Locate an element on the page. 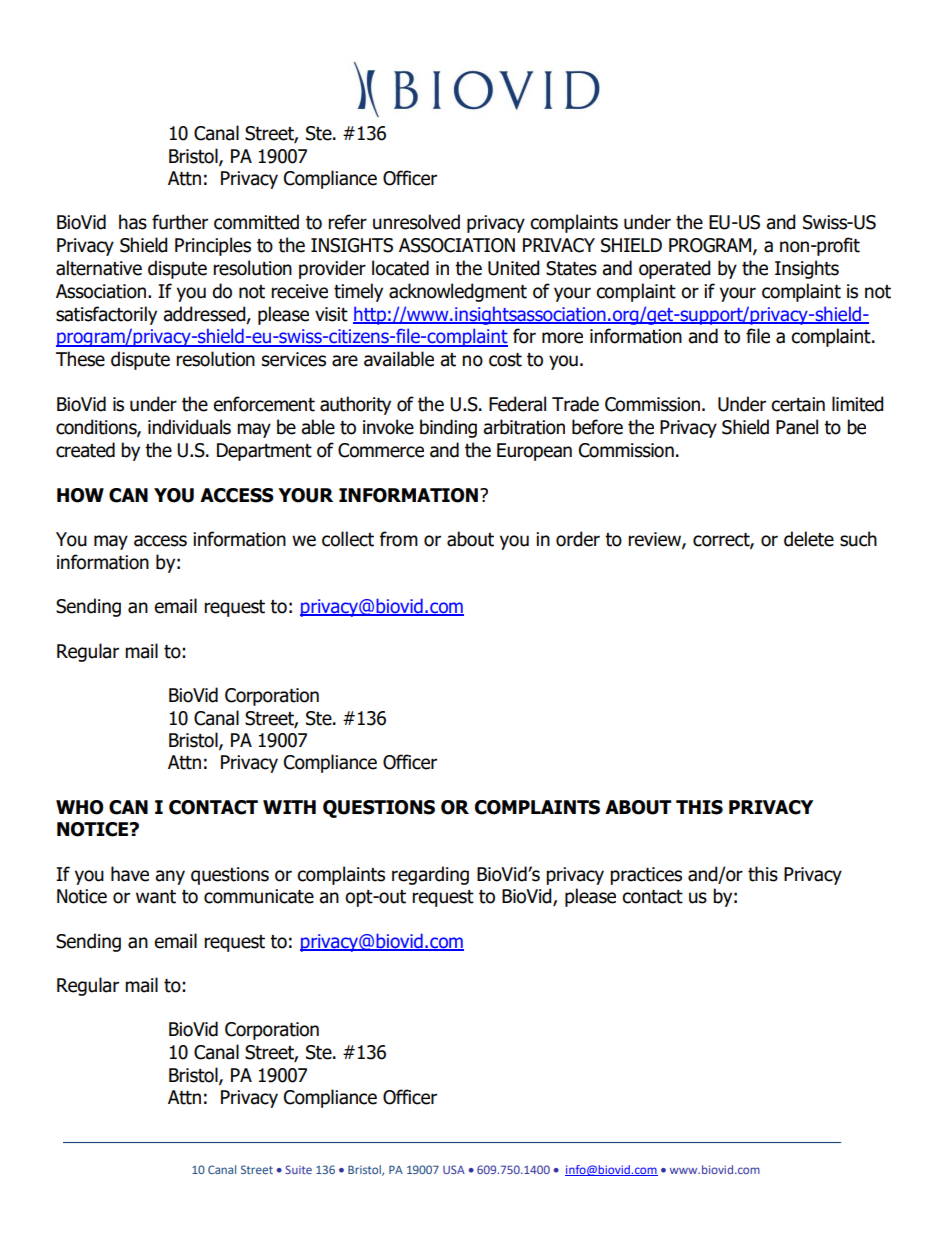 This document has width=952, height=1233. communicate is located at coordinates (259, 896).
